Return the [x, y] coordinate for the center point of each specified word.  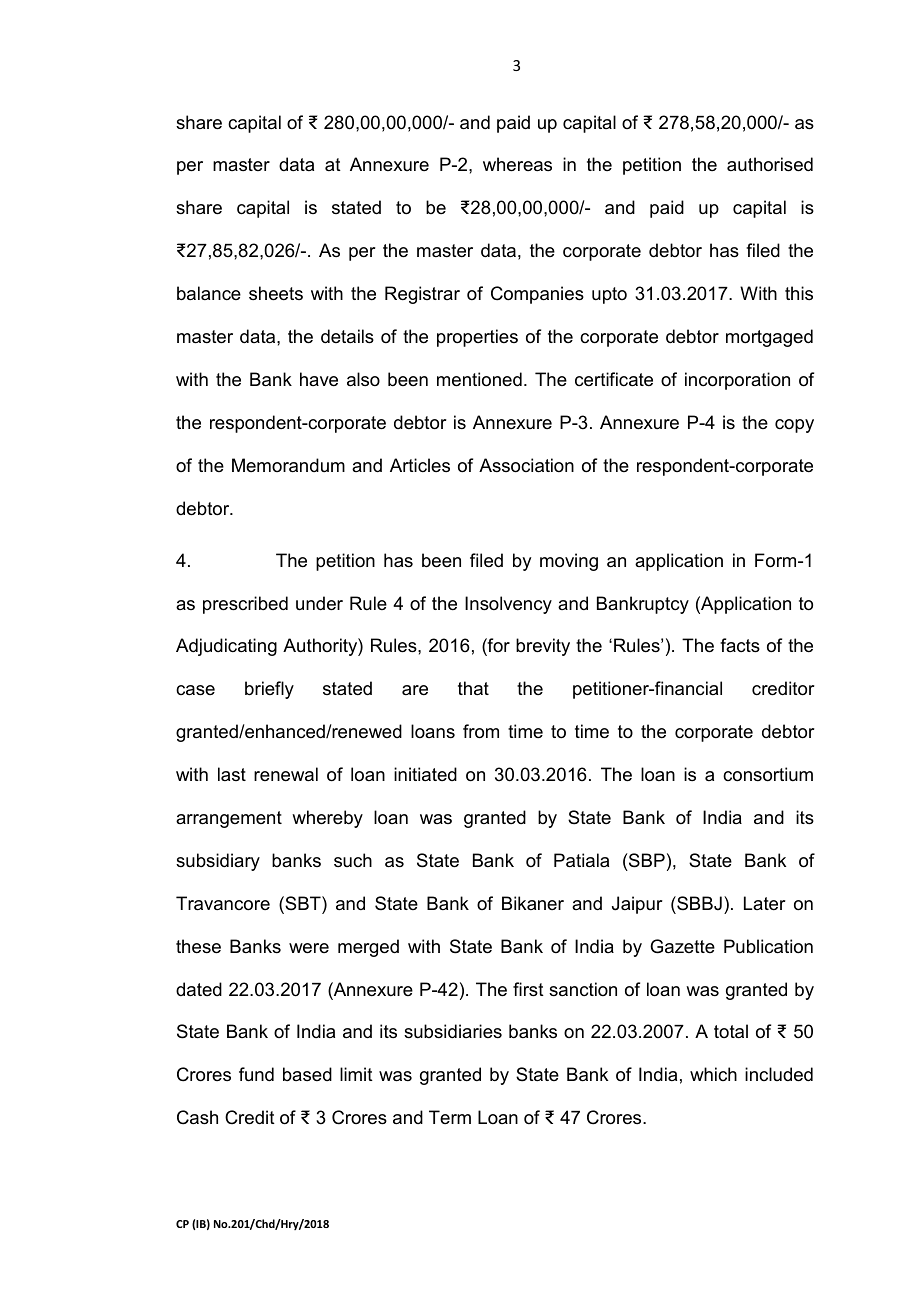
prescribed [245, 605]
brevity [543, 647]
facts [740, 645]
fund [256, 1074]
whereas [517, 164]
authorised [770, 164]
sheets [276, 293]
